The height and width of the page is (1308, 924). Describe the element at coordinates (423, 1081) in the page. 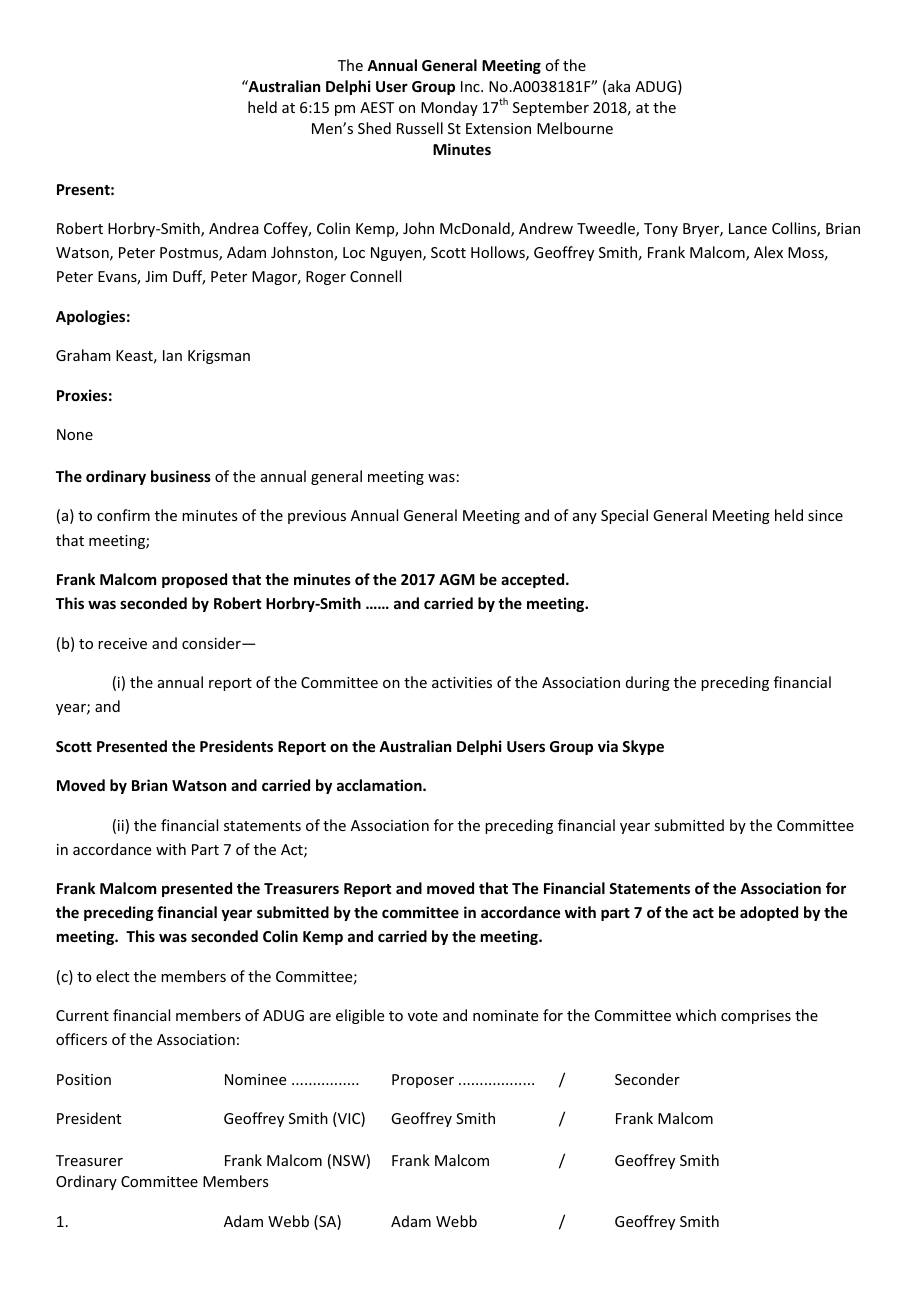

I see `Proposer` at that location.
